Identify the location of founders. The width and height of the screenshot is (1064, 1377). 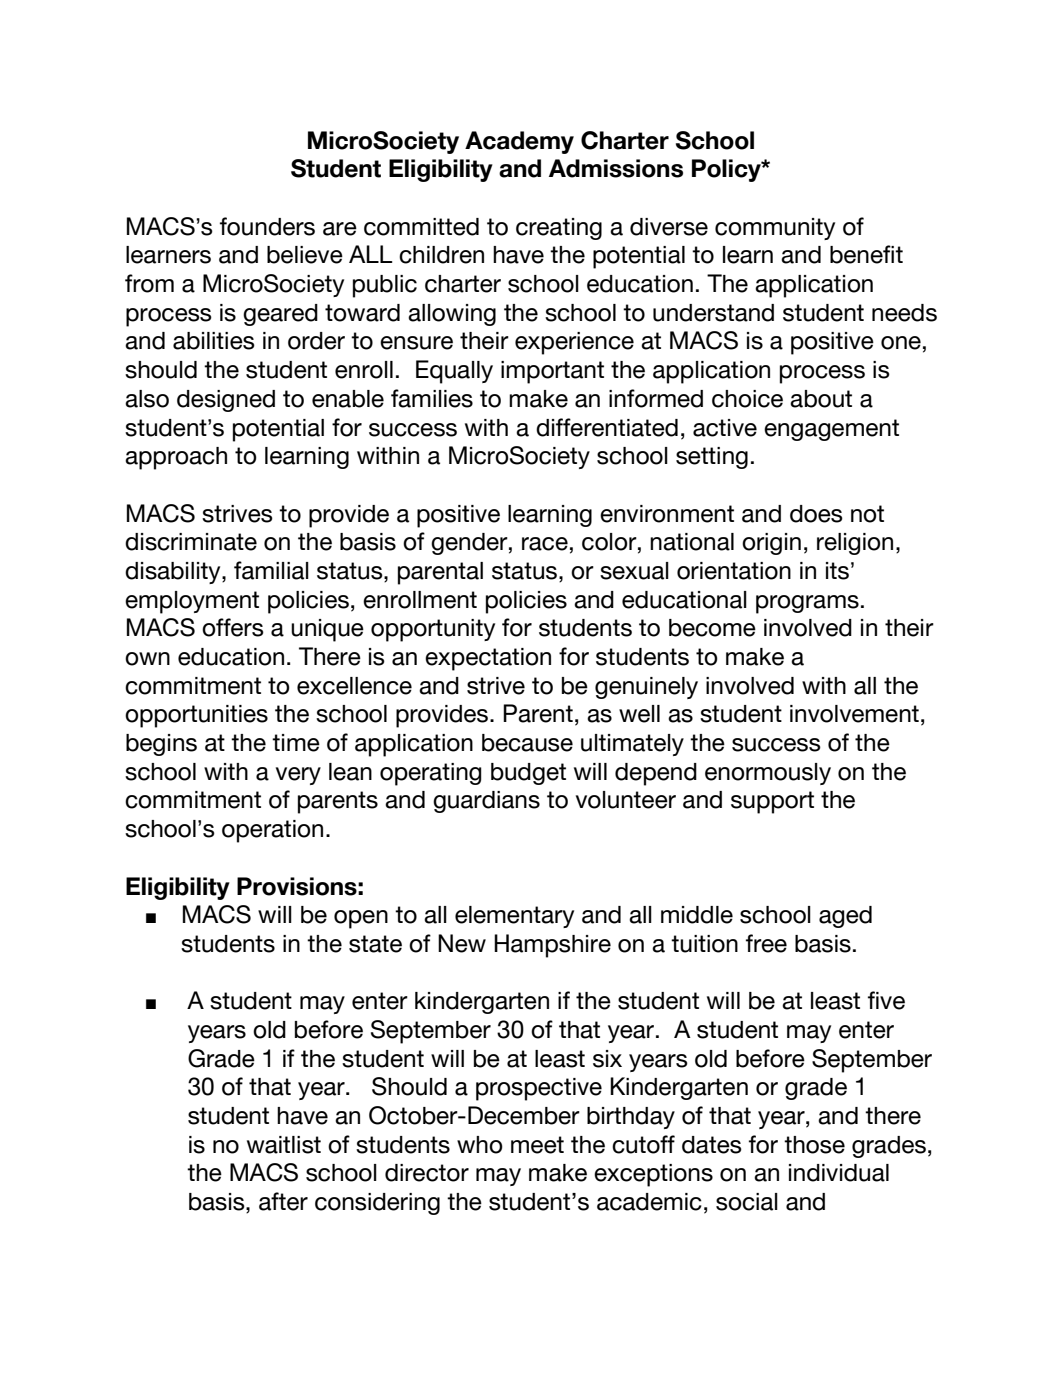
(267, 226).
